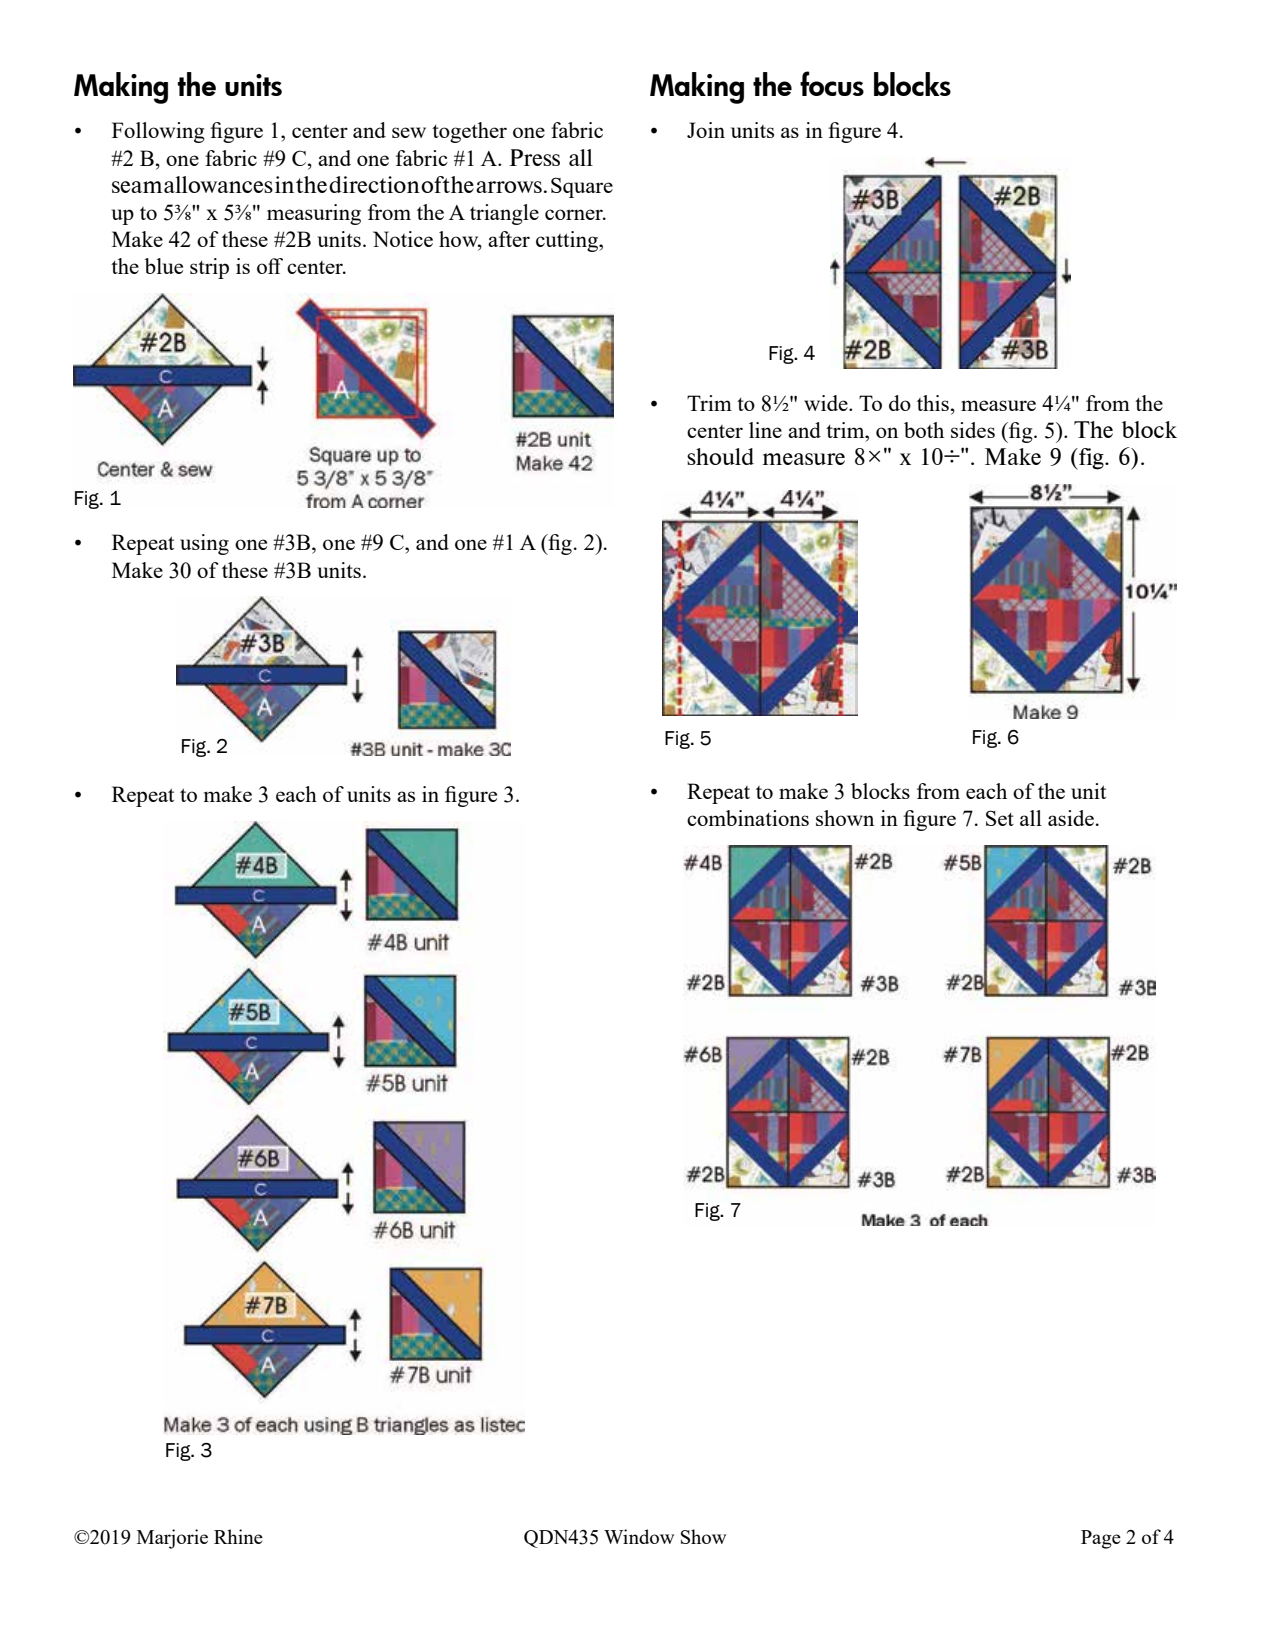  What do you see at coordinates (204, 544) in the screenshot?
I see `using` at bounding box center [204, 544].
